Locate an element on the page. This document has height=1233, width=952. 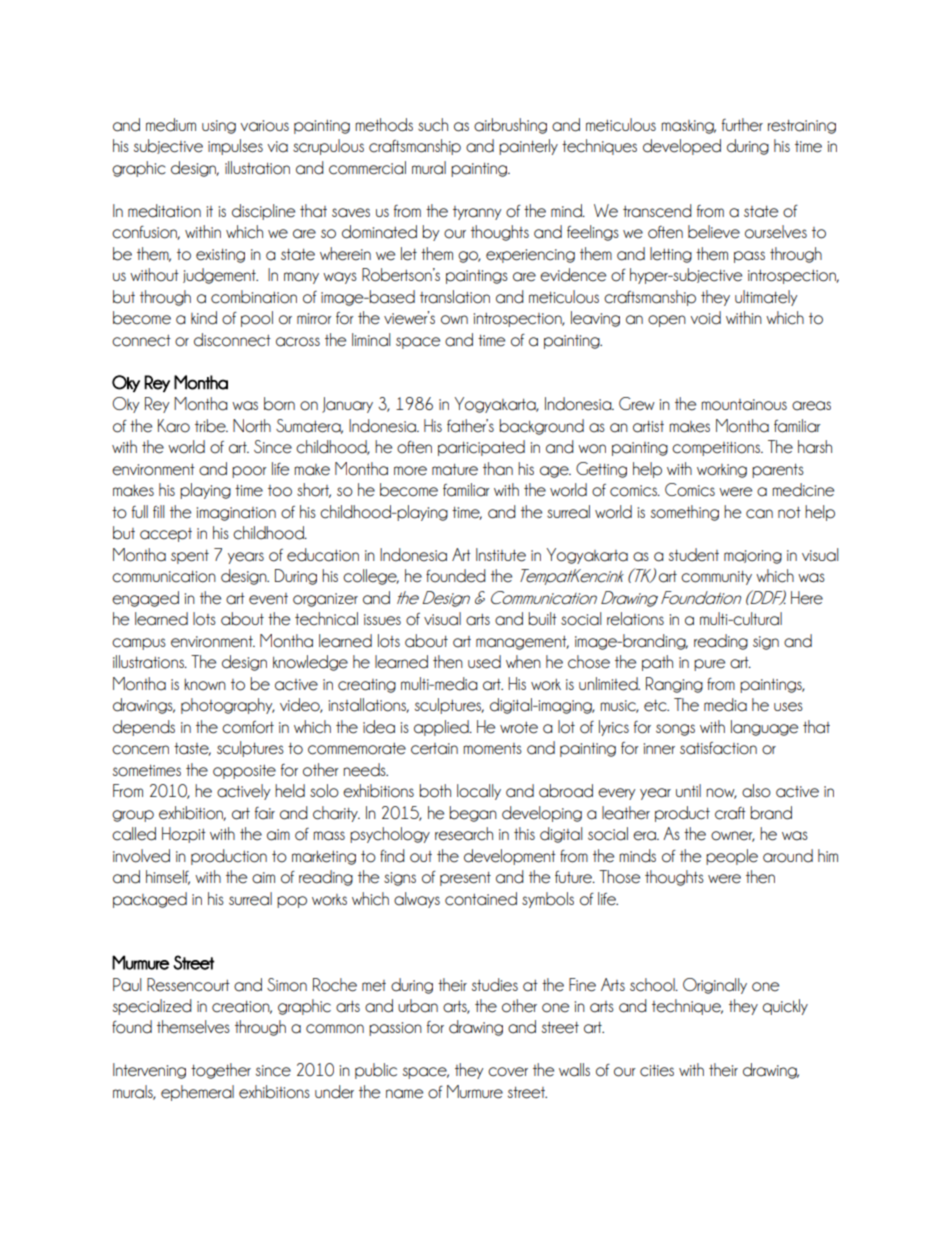
present is located at coordinates (465, 879).
